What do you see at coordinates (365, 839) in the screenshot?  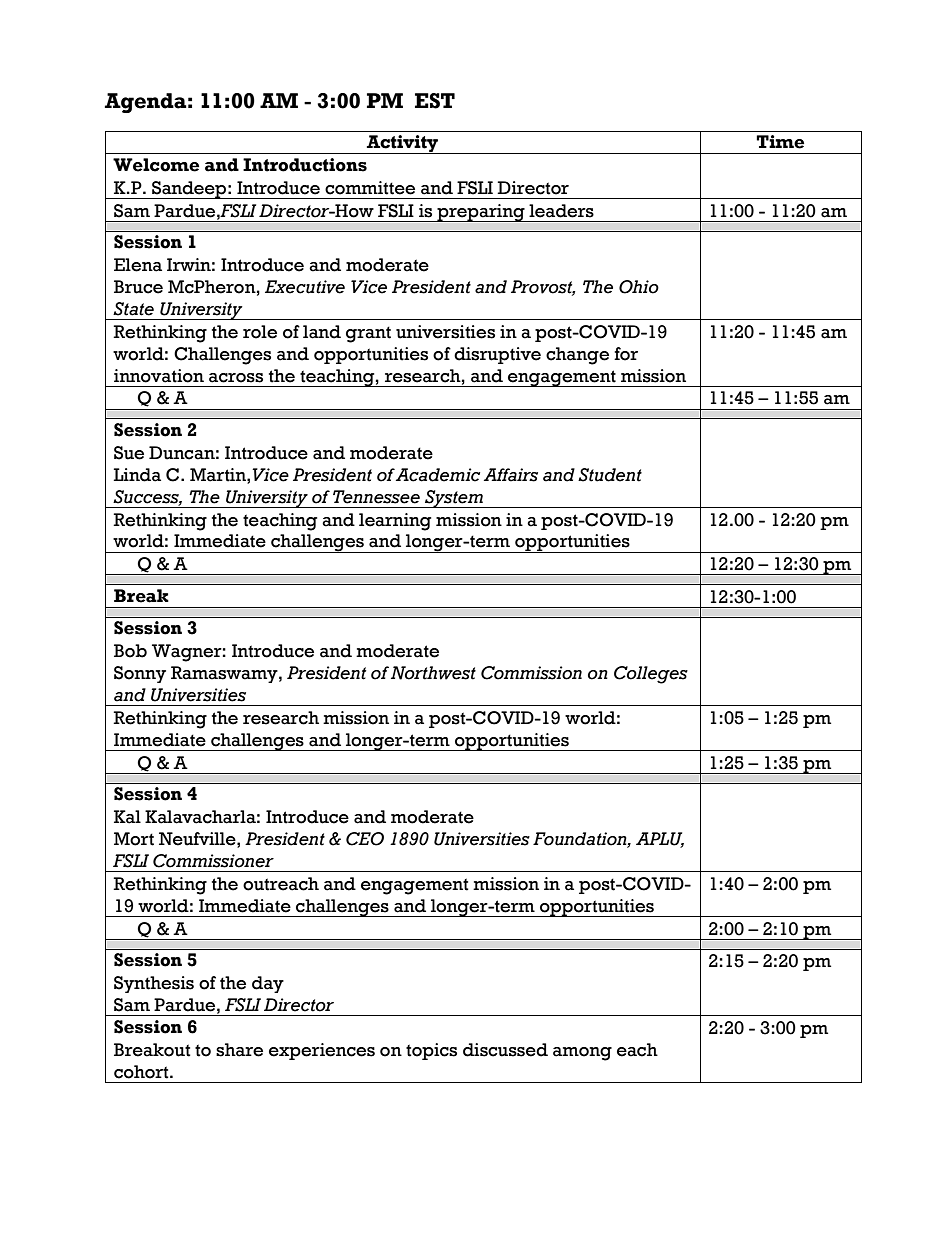 I see `CEO` at bounding box center [365, 839].
